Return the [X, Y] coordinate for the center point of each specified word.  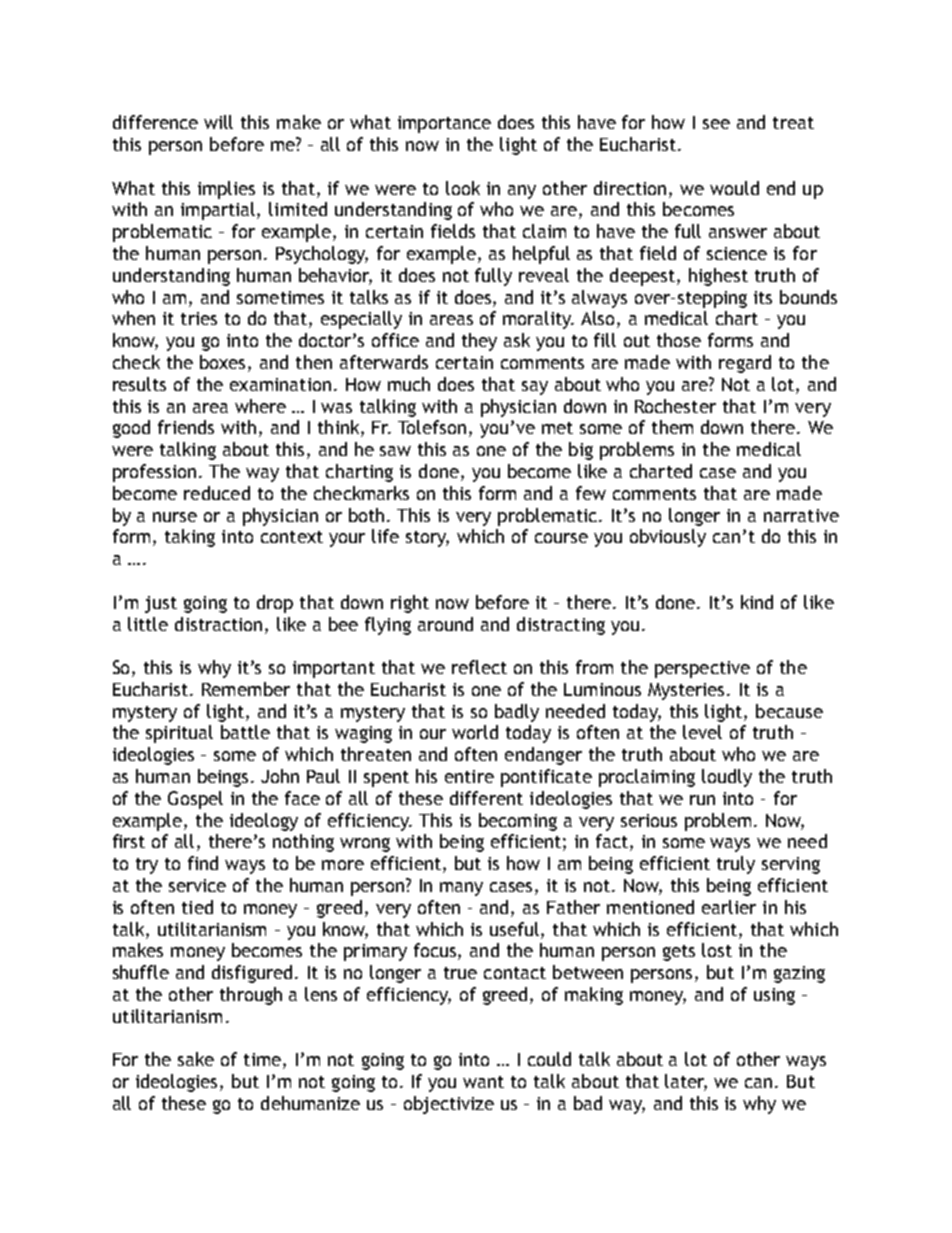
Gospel [195, 800]
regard [745, 364]
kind [757, 602]
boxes [224, 363]
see [716, 124]
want [483, 1082]
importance [444, 124]
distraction [220, 624]
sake [196, 1059]
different [486, 798]
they [479, 342]
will [218, 122]
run [702, 800]
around [445, 624]
